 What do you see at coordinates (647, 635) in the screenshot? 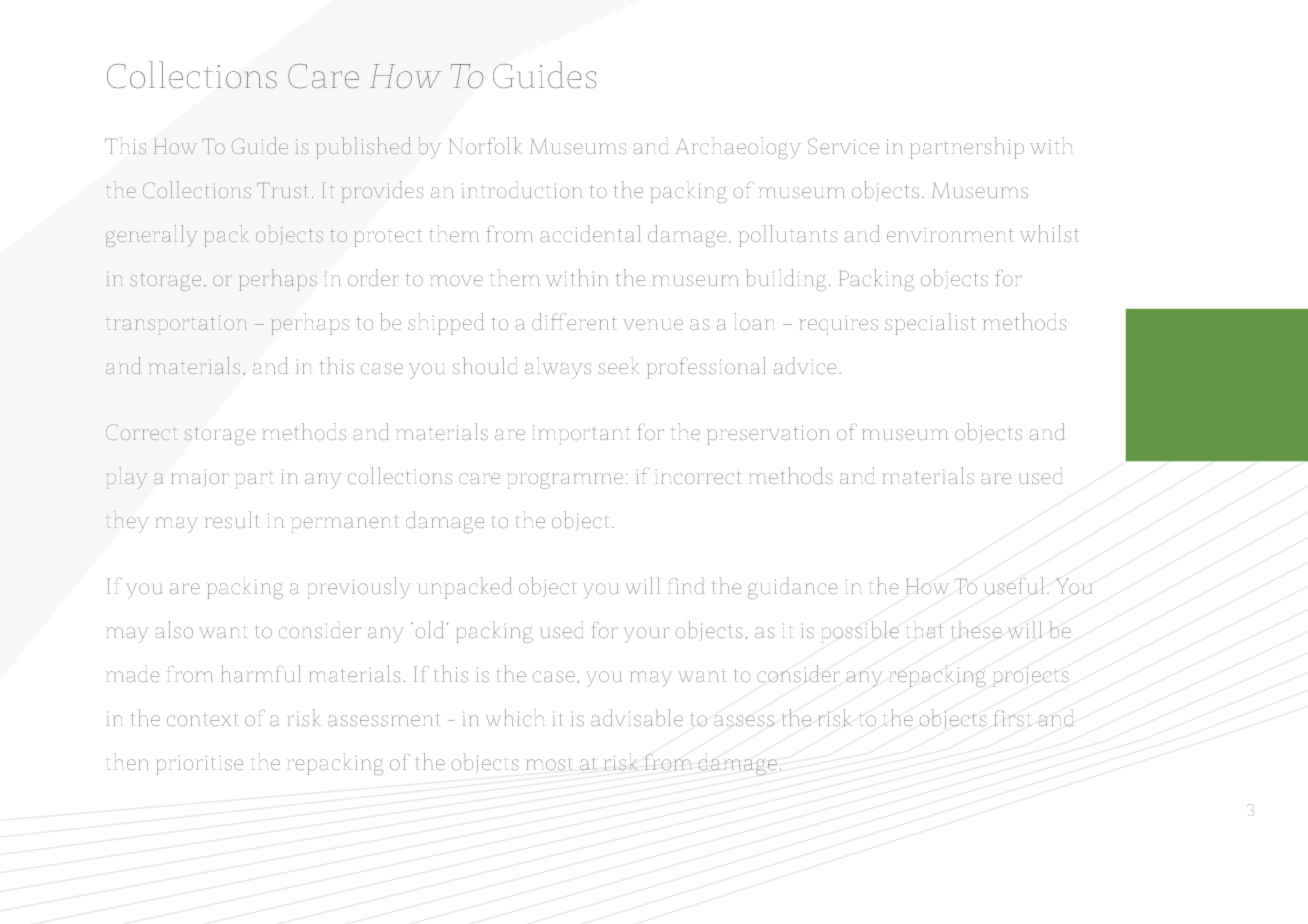
I see `your` at bounding box center [647, 635].
